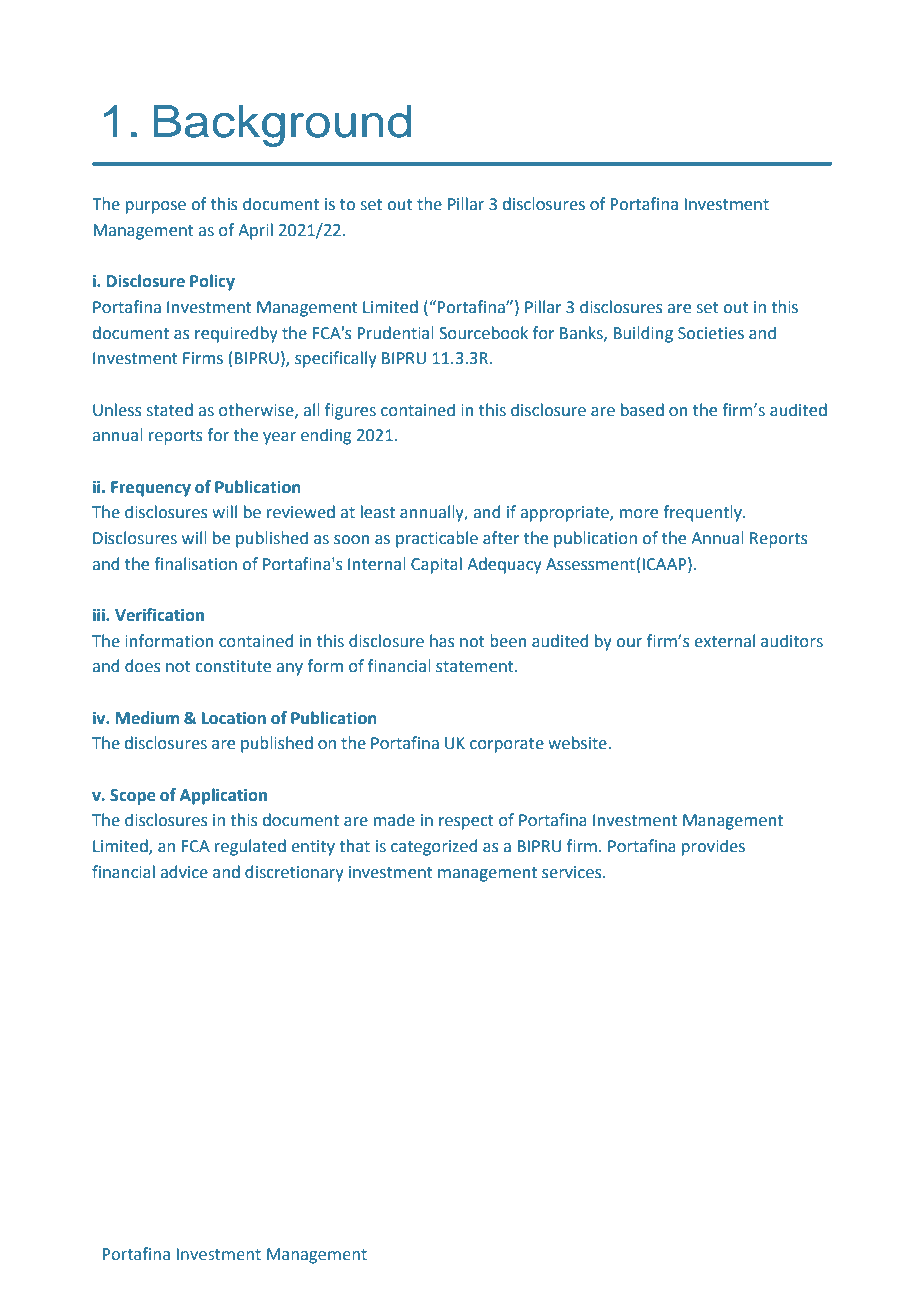  Describe the element at coordinates (437, 539) in the document. I see `practicable` at that location.
